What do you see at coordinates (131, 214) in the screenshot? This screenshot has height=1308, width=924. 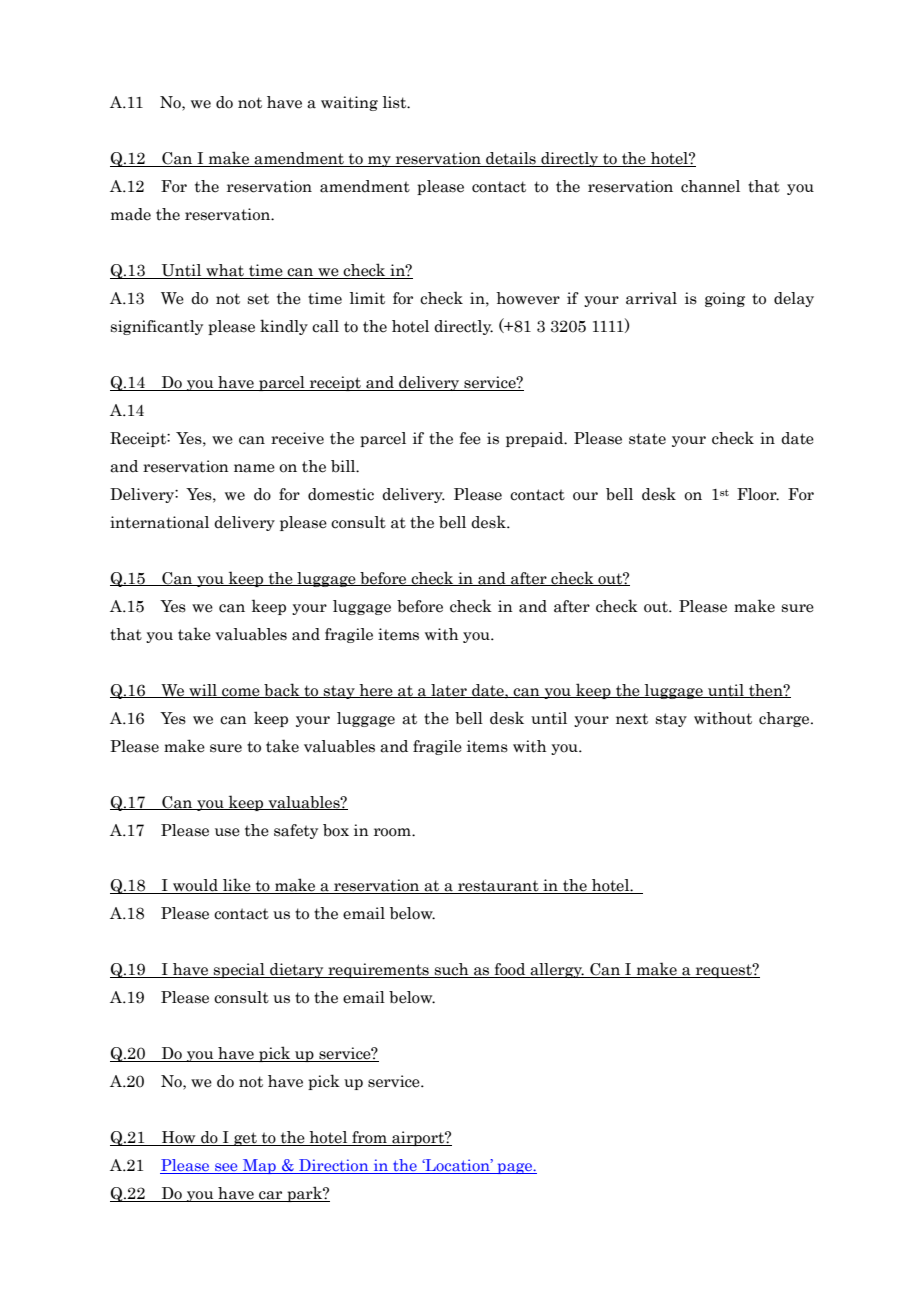 I see `made` at bounding box center [131, 214].
